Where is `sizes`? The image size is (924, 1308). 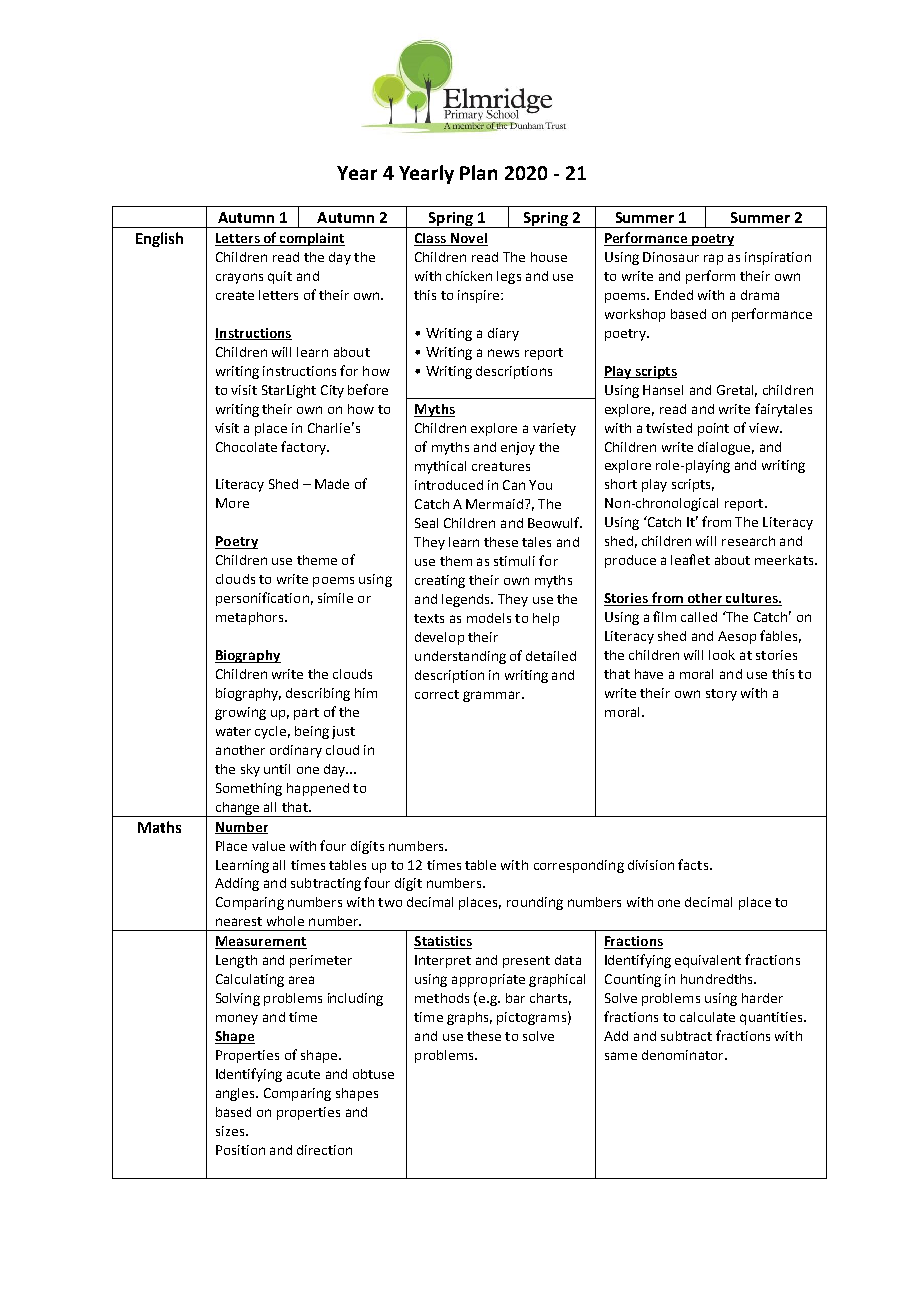
sizes is located at coordinates (231, 1131).
